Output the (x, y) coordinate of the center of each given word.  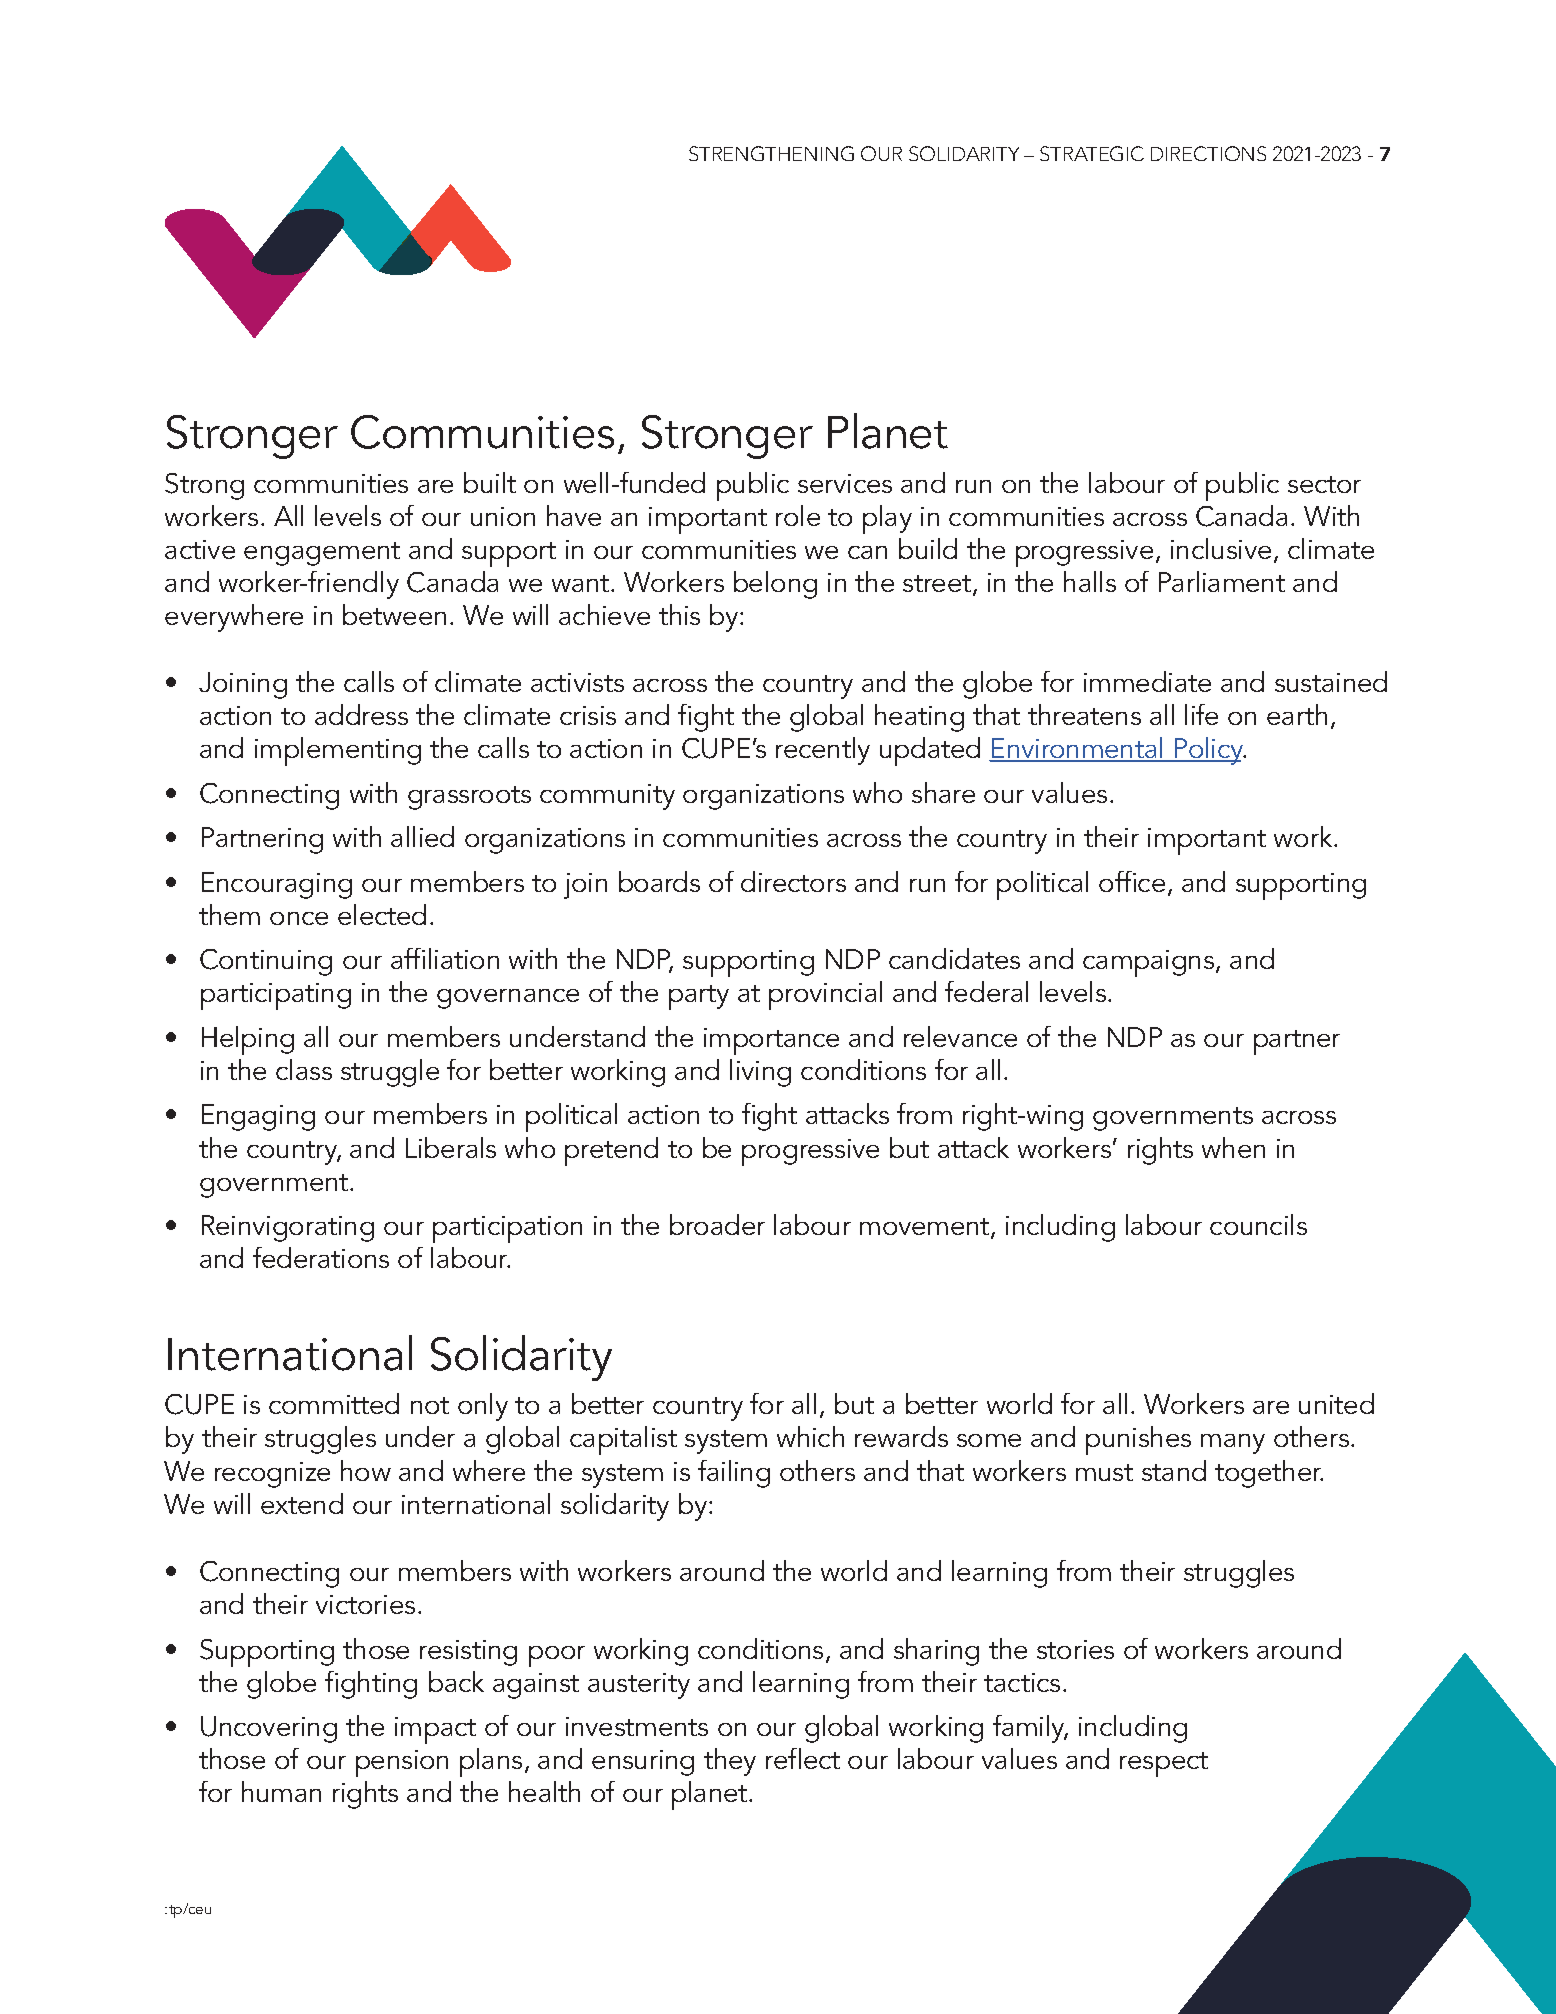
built (490, 482)
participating (276, 996)
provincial (825, 995)
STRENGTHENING (771, 153)
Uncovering (269, 1729)
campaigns (1150, 963)
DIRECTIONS (1208, 153)
